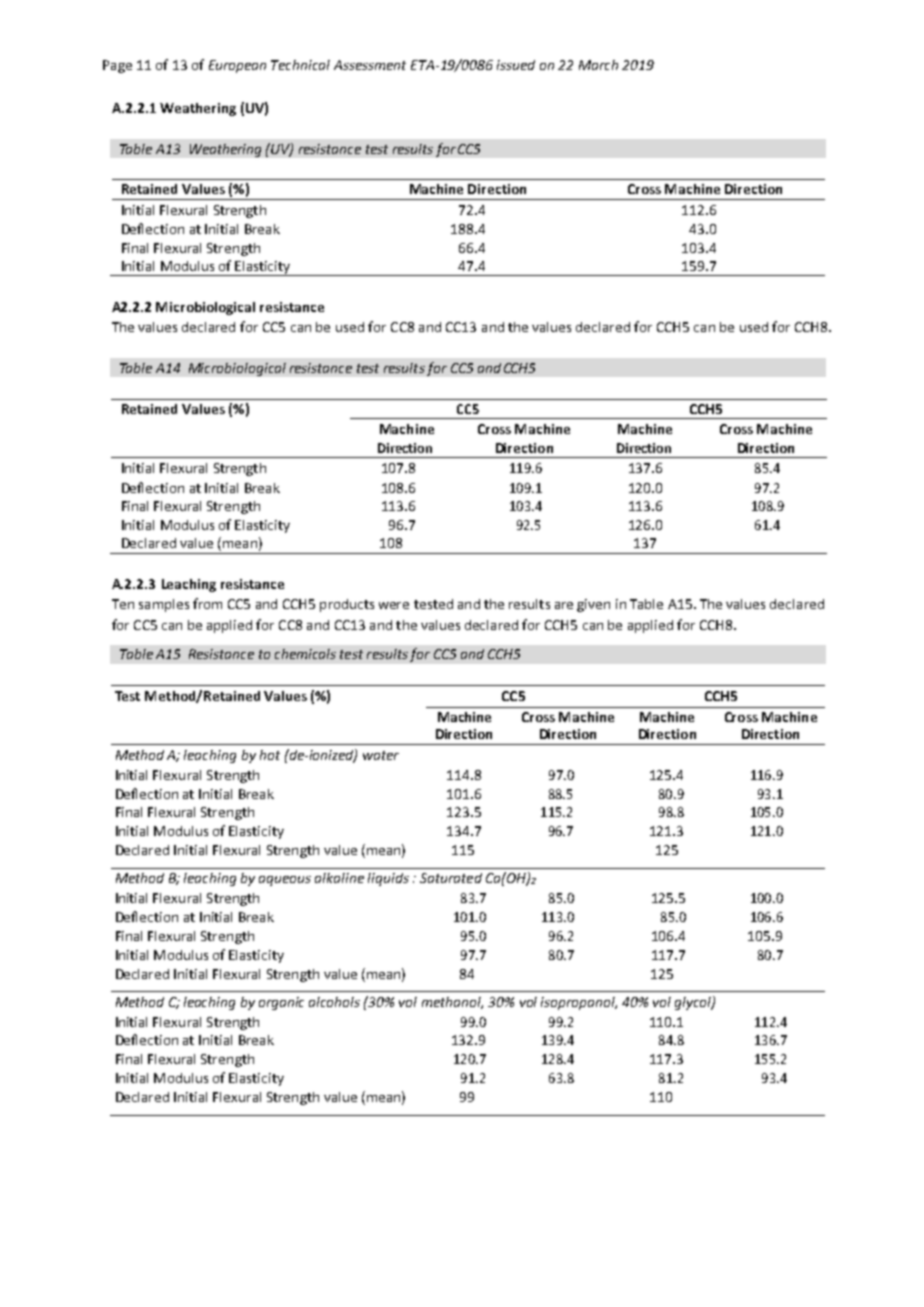 This document has width=924, height=1307. What do you see at coordinates (516, 65) in the document?
I see `issued` at bounding box center [516, 65].
